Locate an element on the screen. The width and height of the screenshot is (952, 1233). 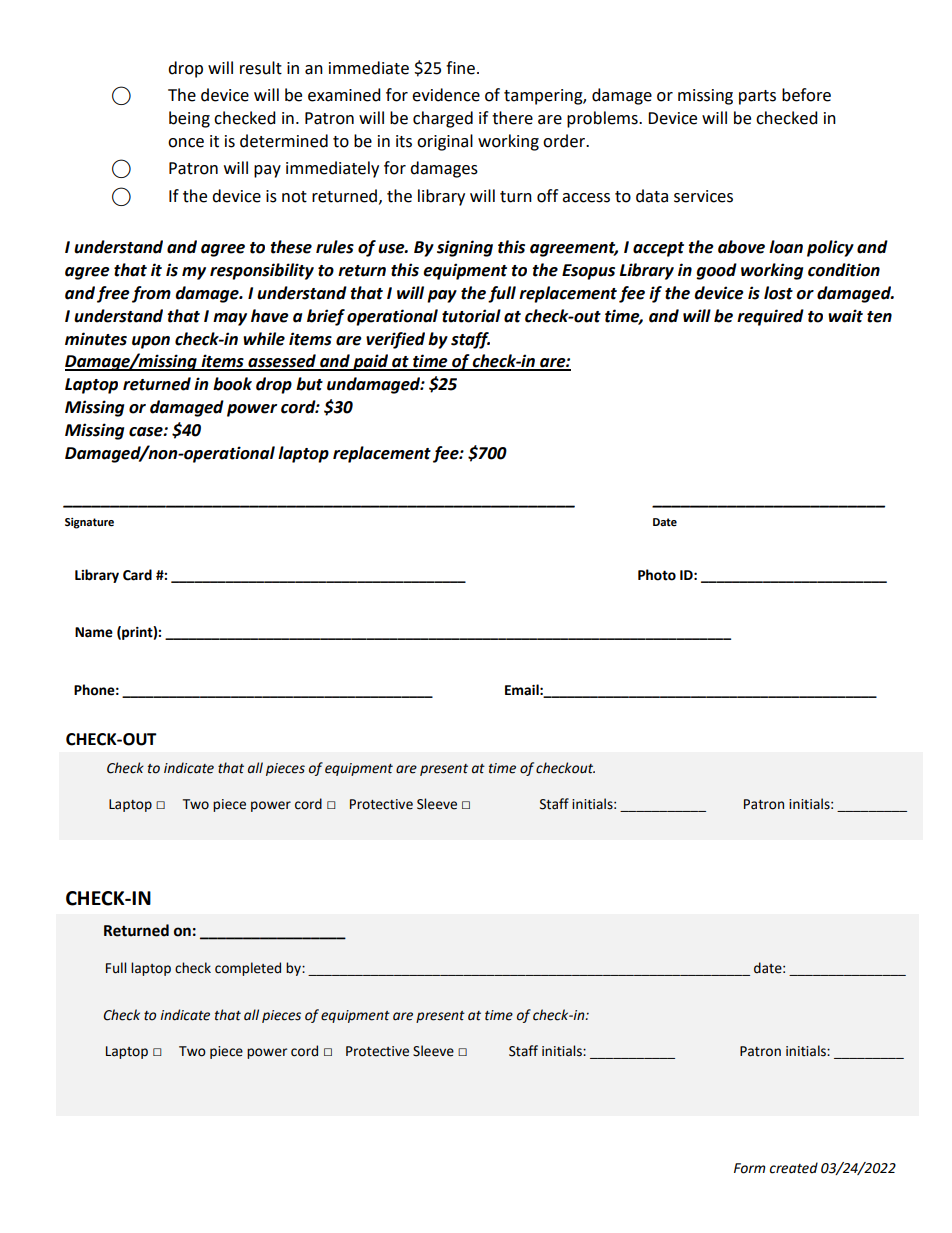
created is located at coordinates (794, 1168).
